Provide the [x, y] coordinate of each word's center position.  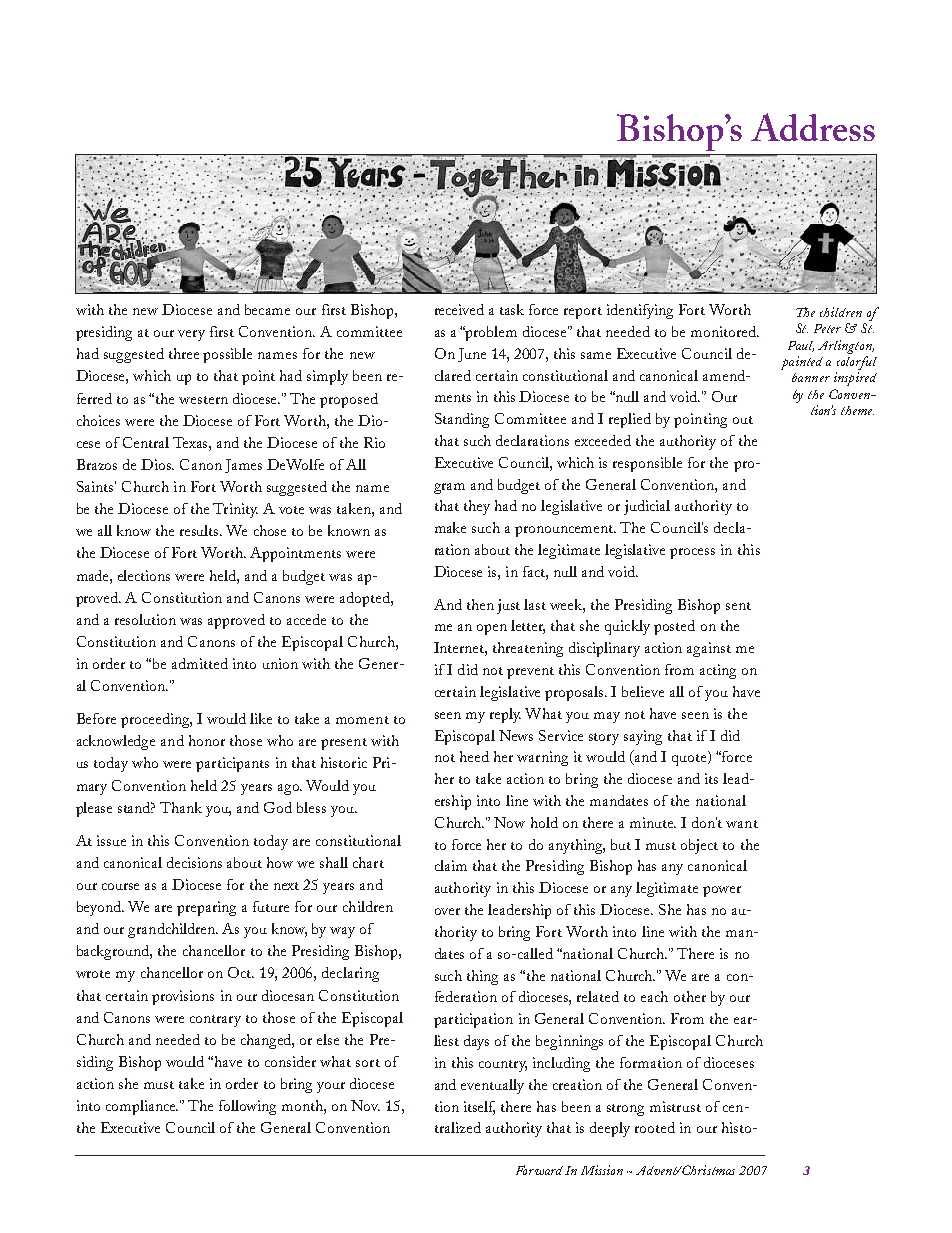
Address [813, 127]
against [709, 649]
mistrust [675, 1106]
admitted [200, 663]
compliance [142, 1107]
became [267, 309]
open [492, 629]
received [459, 309]
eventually [492, 1086]
